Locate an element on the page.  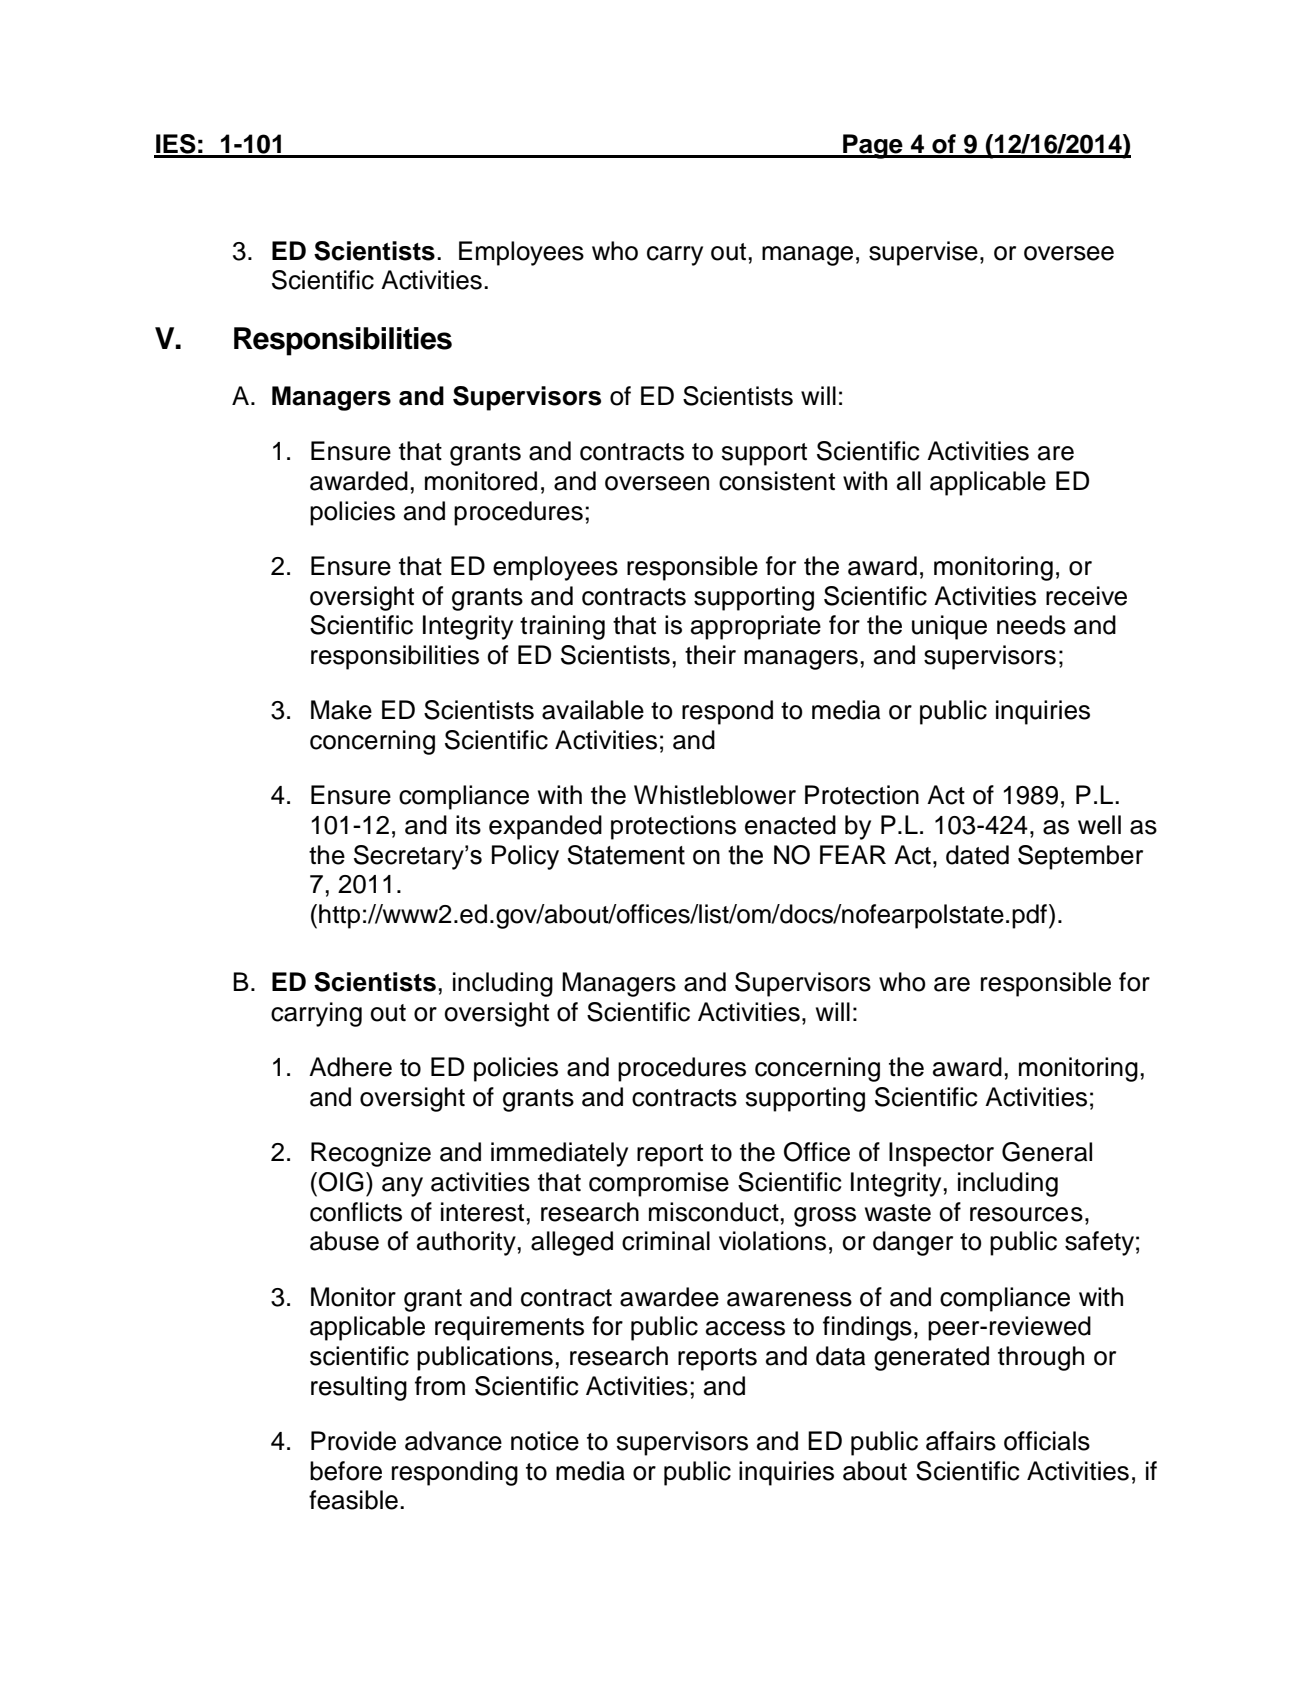
compromise is located at coordinates (659, 1184).
